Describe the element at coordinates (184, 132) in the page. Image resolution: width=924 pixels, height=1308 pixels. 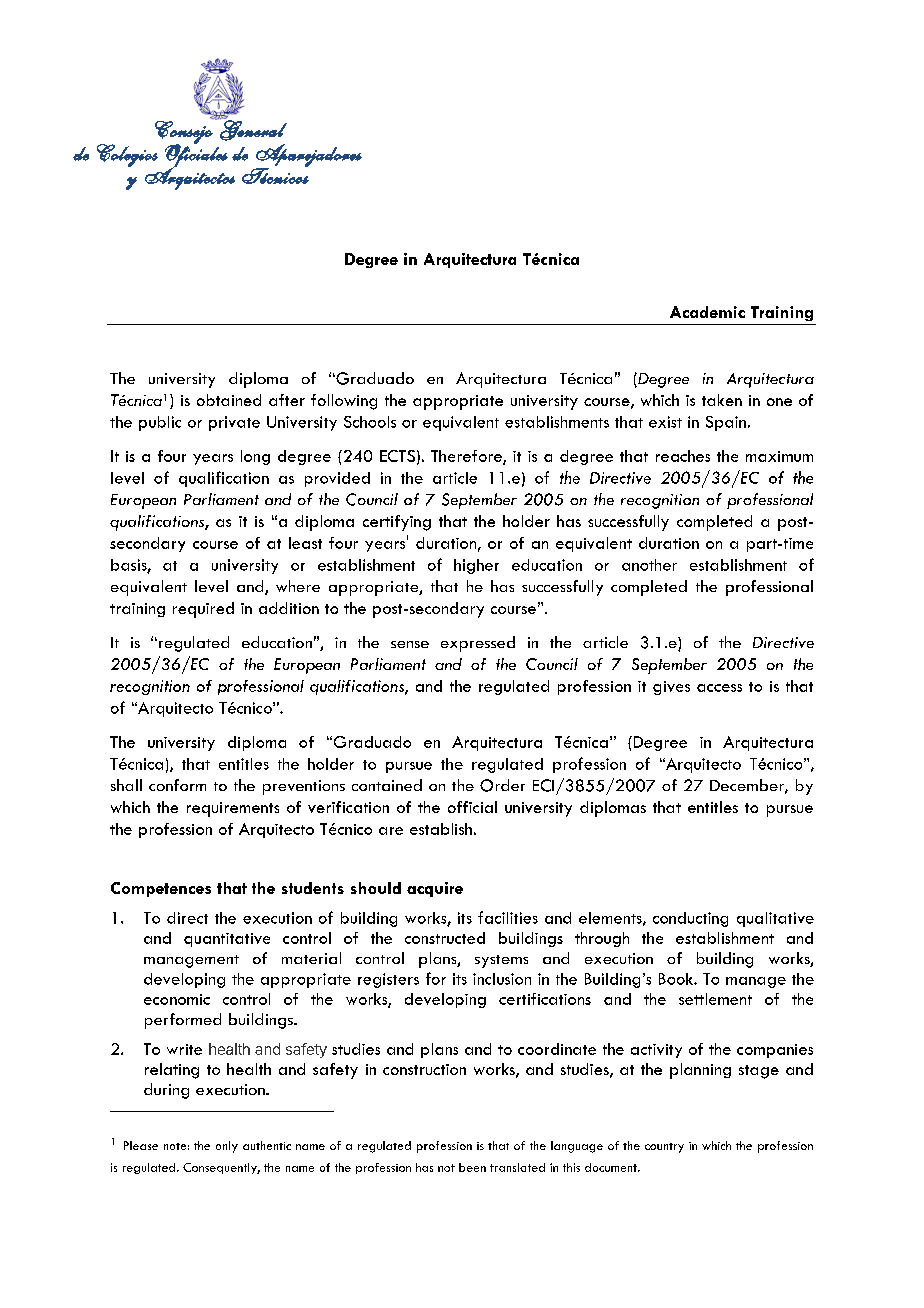
I see `Consejo` at that location.
